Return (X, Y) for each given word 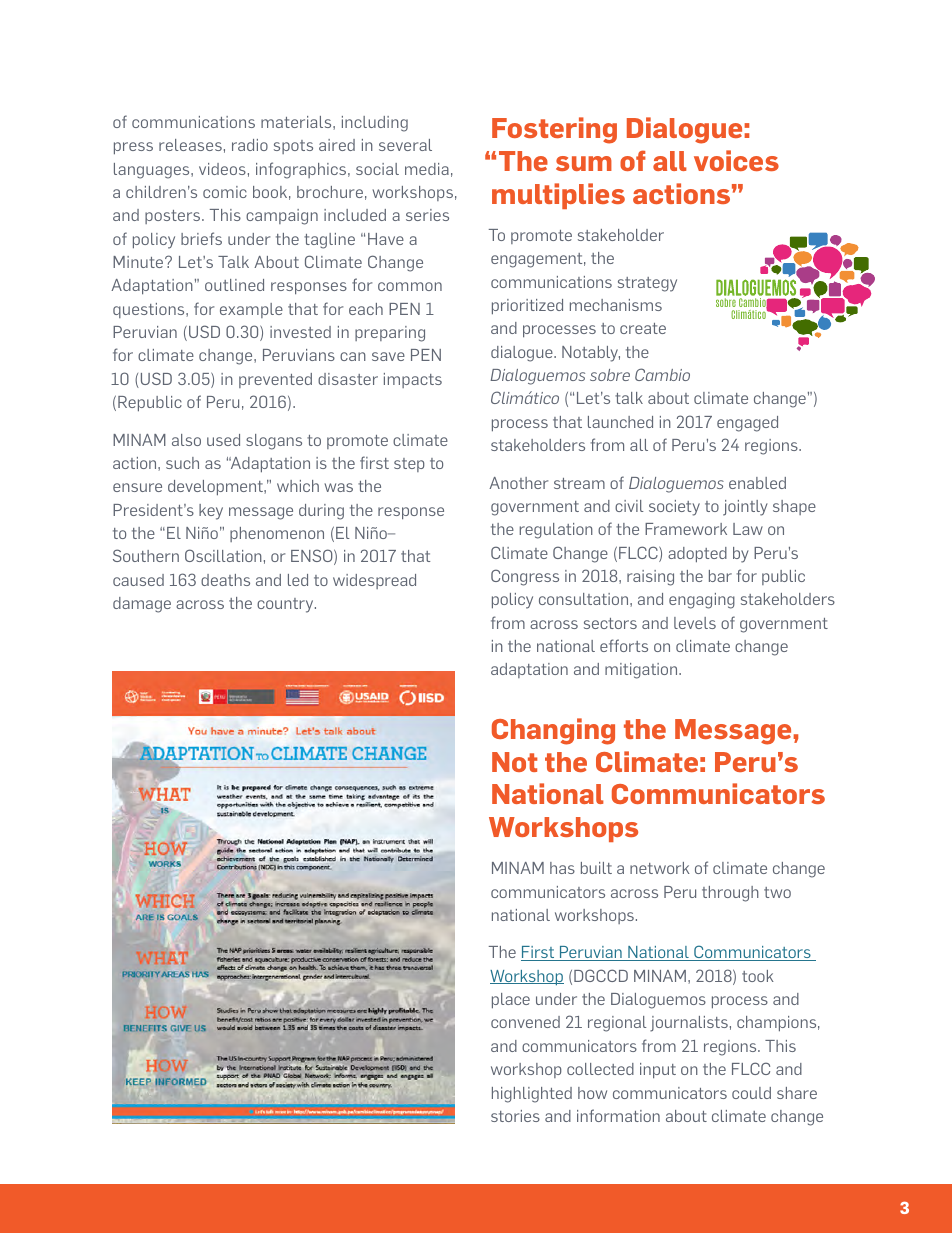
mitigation (642, 671)
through (730, 894)
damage (142, 605)
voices (736, 160)
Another (518, 483)
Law (748, 529)
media (427, 169)
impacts (413, 380)
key (211, 512)
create (643, 328)
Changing (553, 731)
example (251, 310)
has (562, 868)
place (511, 1001)
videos (222, 169)
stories (515, 1116)
